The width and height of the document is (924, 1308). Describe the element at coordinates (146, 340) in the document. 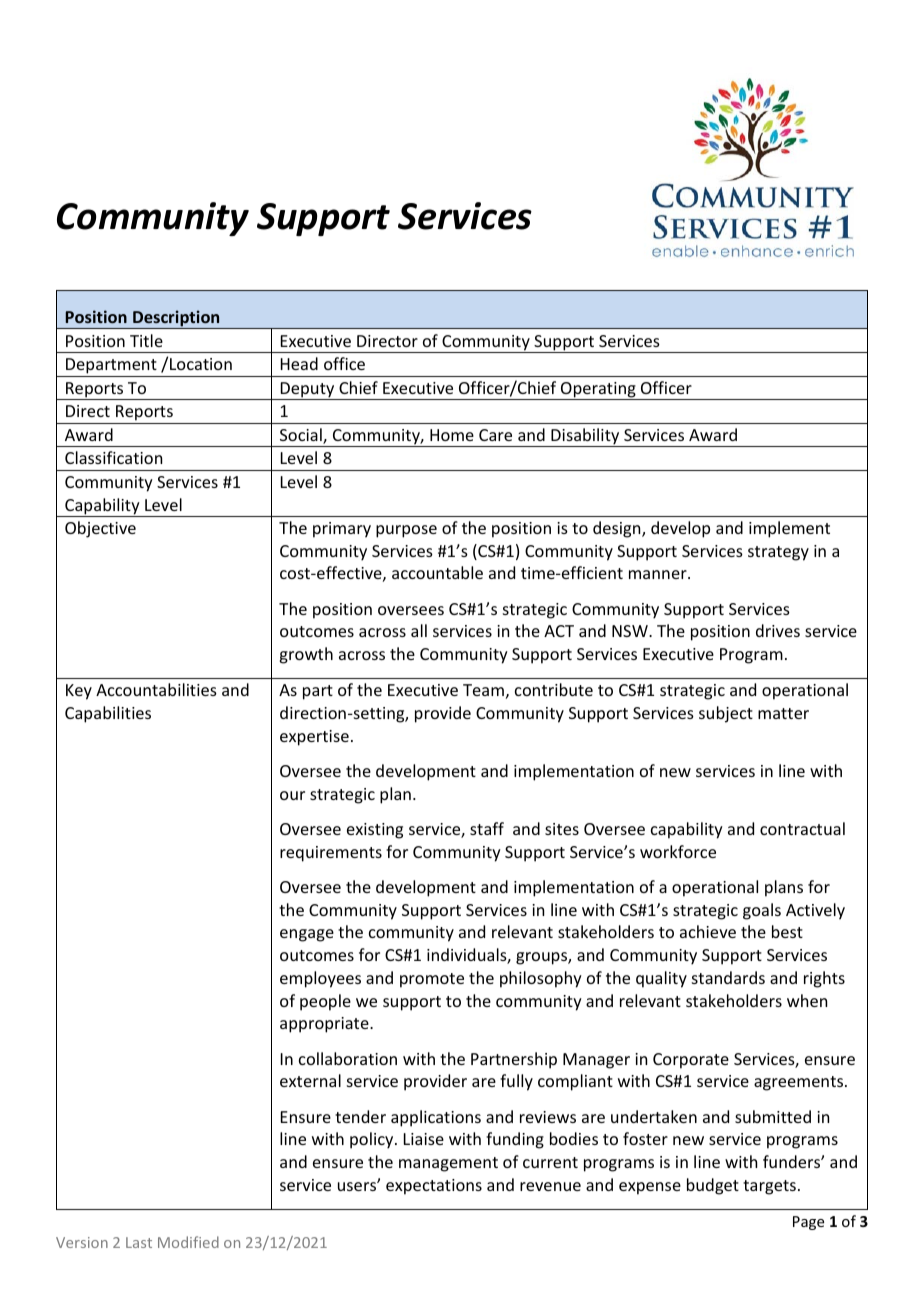

I see `Title` at that location.
